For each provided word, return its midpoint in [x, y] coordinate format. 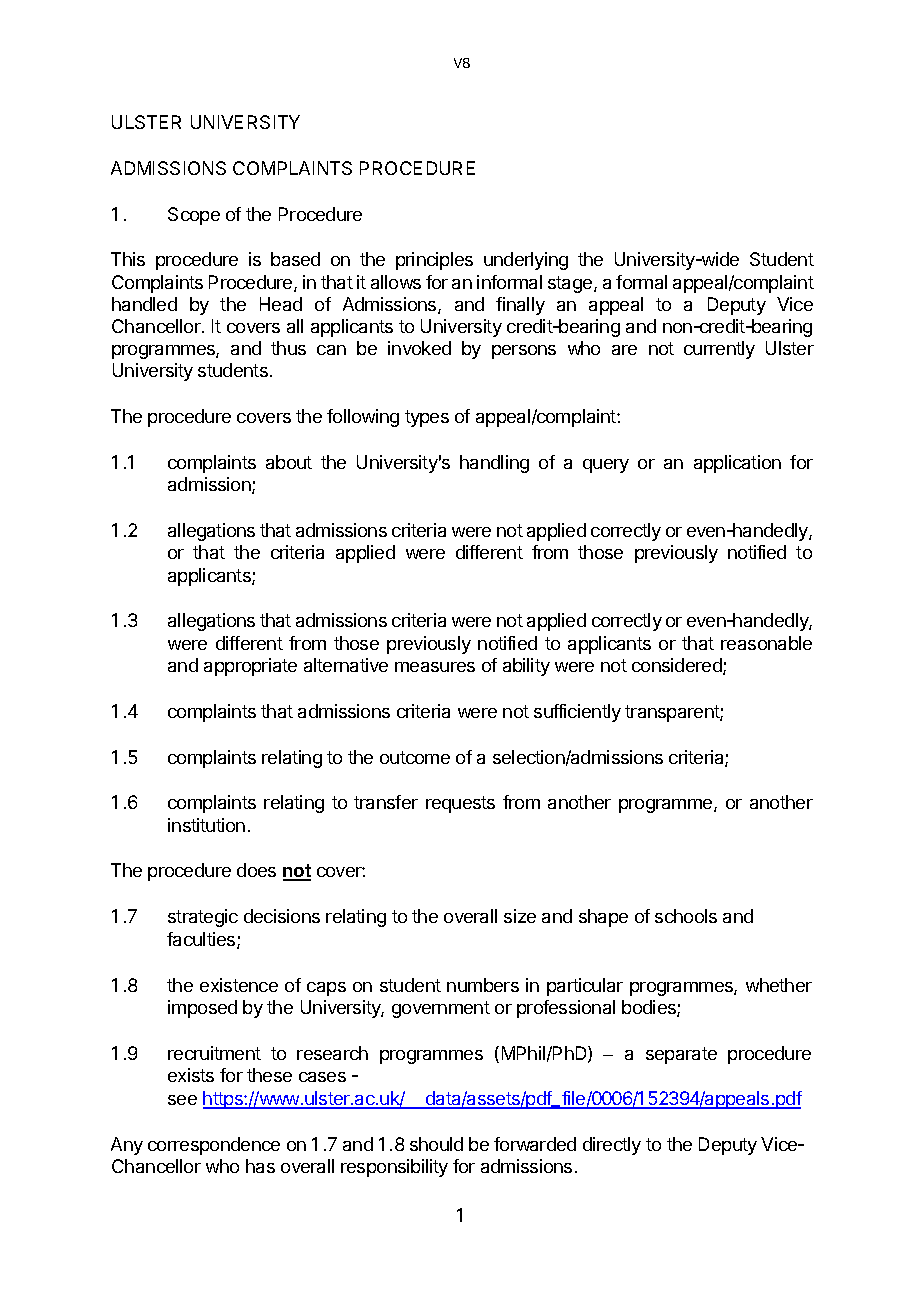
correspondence [214, 1146]
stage [571, 284]
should [436, 1144]
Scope [194, 216]
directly [612, 1146]
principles [434, 261]
